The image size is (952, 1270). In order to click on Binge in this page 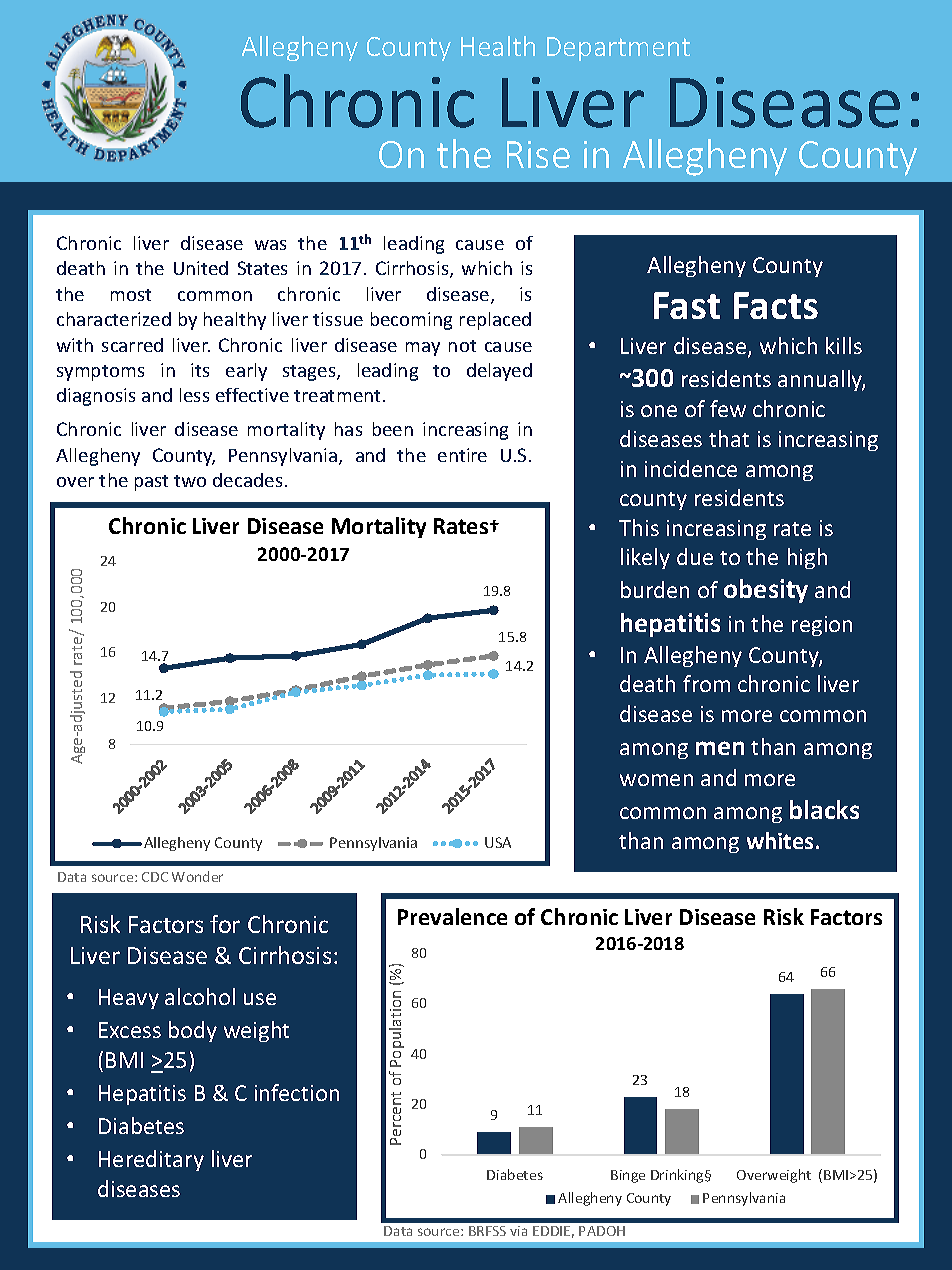, I will do `click(628, 1176)`.
